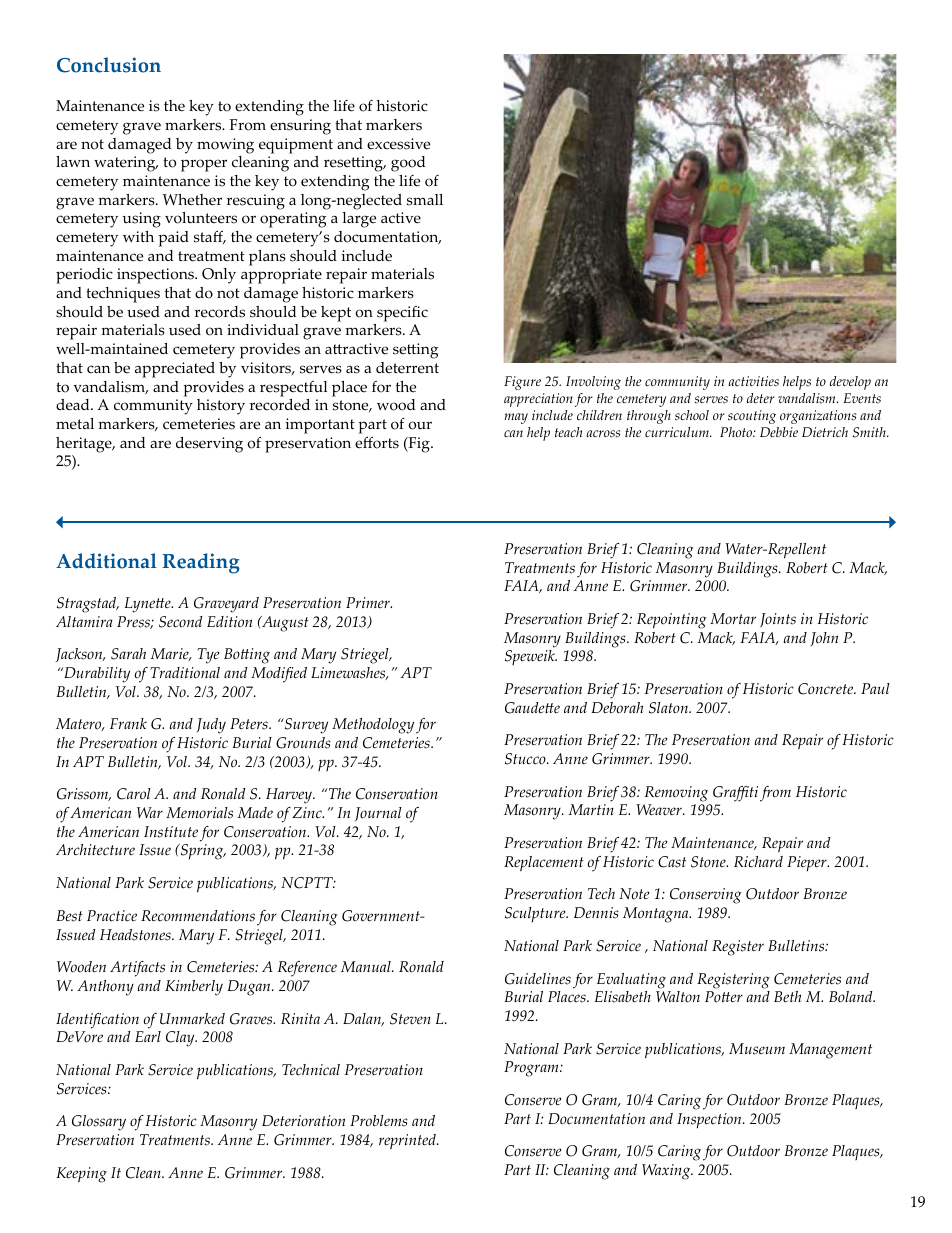  I want to click on Frank, so click(128, 723).
